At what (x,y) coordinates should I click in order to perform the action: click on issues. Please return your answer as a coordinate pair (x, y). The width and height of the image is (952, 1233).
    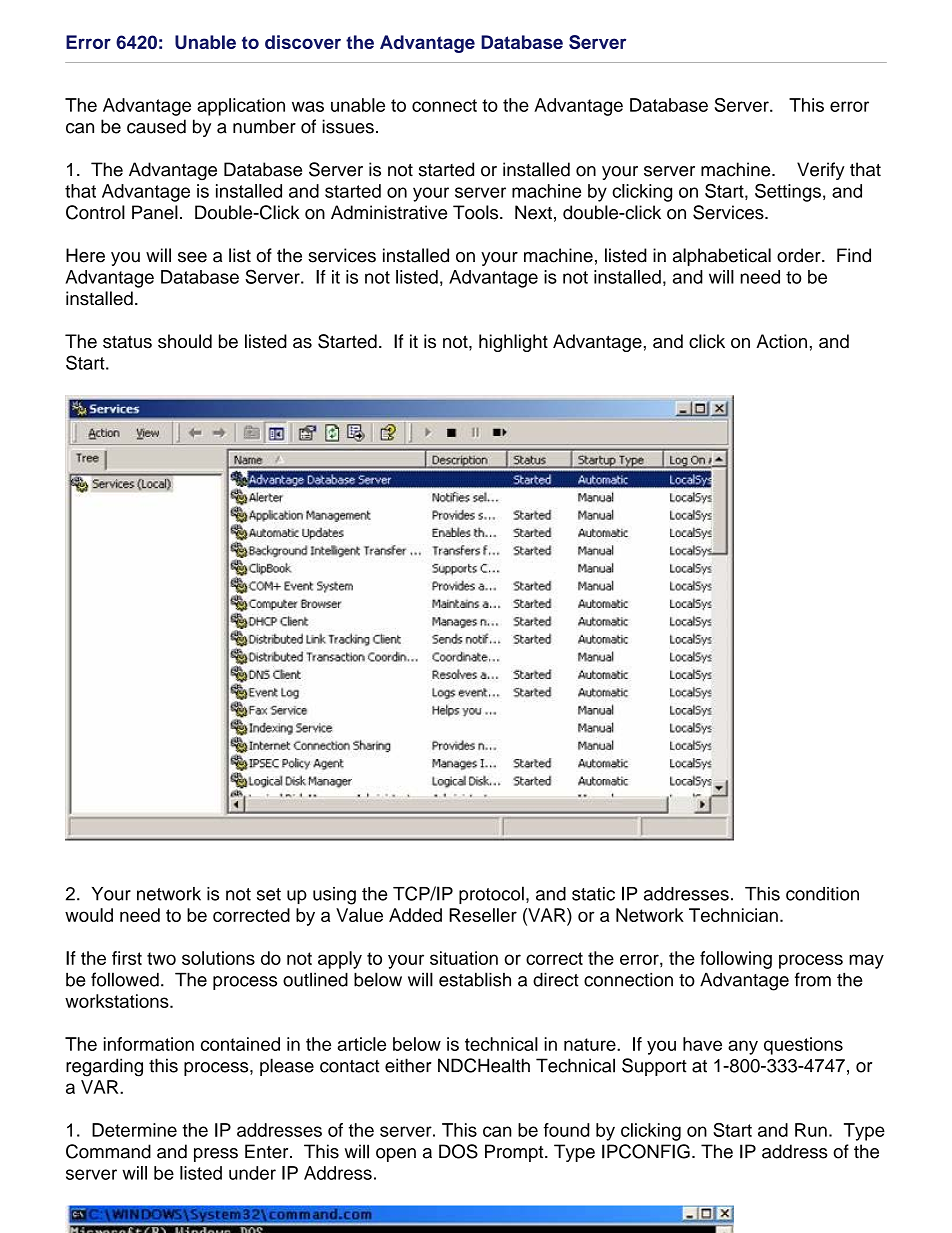
    Looking at the image, I should click on (348, 126).
